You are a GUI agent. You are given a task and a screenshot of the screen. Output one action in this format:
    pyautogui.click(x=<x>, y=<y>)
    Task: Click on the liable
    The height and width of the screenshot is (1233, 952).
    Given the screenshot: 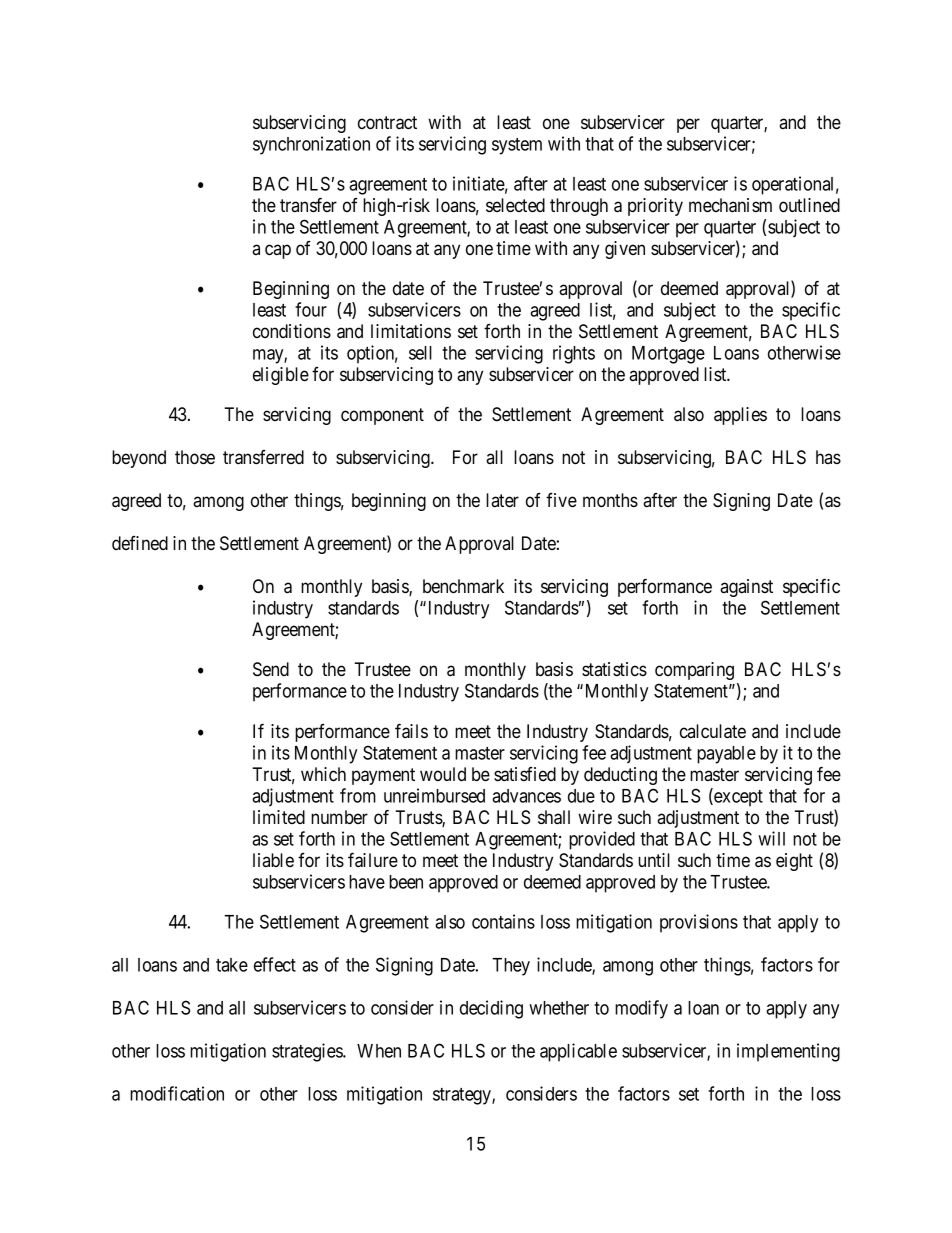 What is the action you would take?
    pyautogui.click(x=273, y=860)
